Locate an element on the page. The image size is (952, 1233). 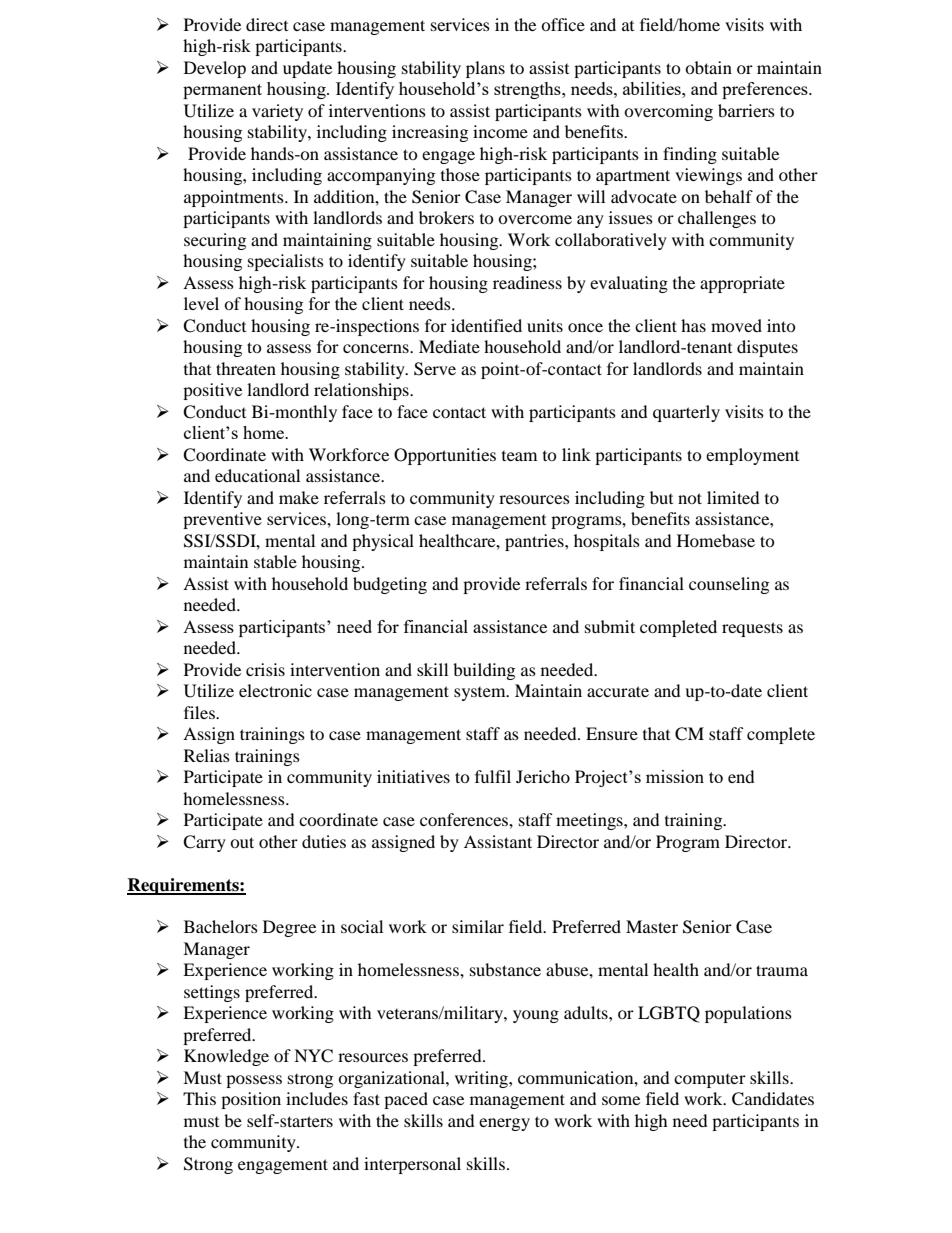
out is located at coordinates (242, 842).
